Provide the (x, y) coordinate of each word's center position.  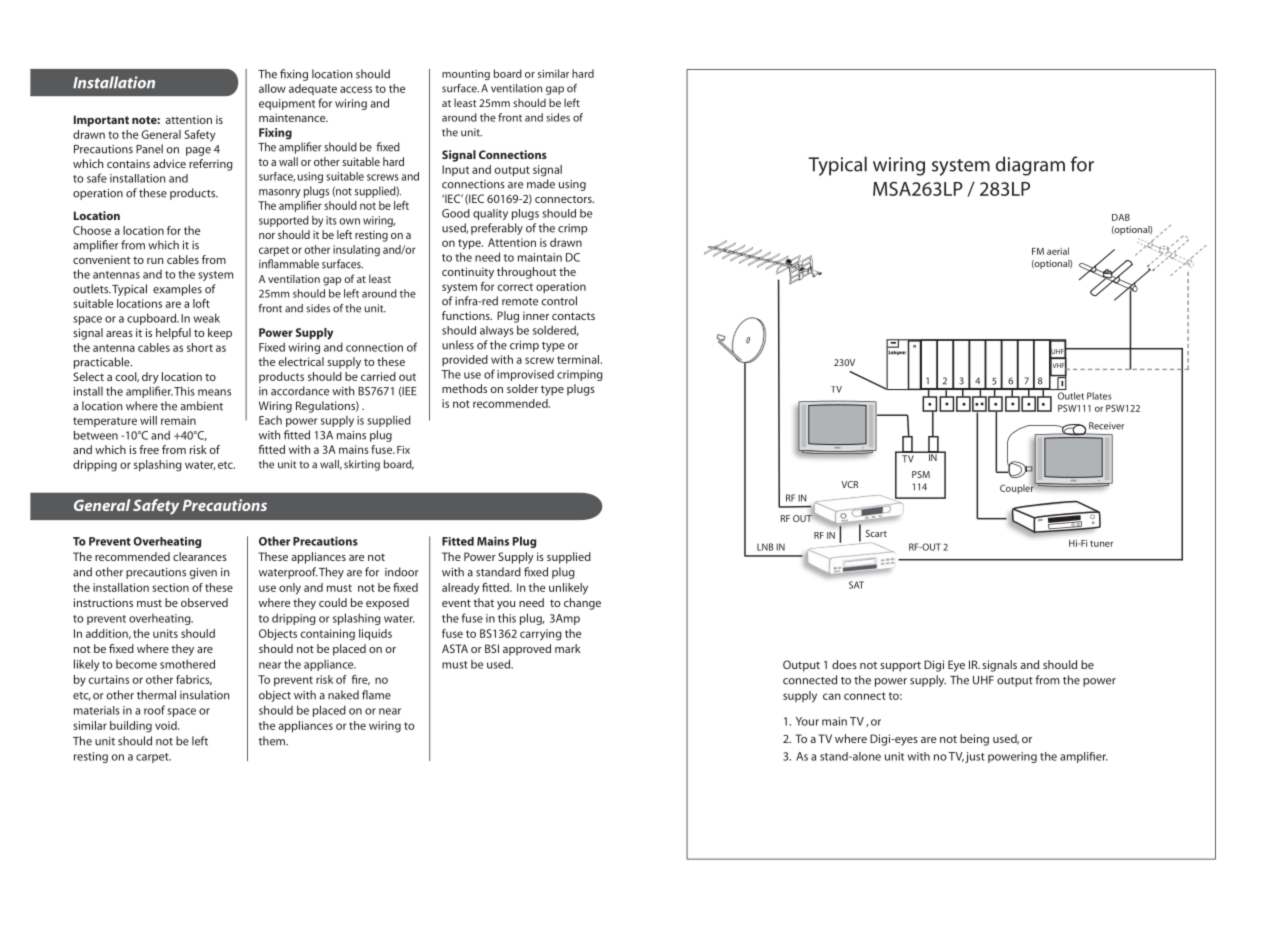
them (273, 741)
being (974, 740)
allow (272, 88)
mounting (466, 75)
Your (807, 721)
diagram (1030, 166)
